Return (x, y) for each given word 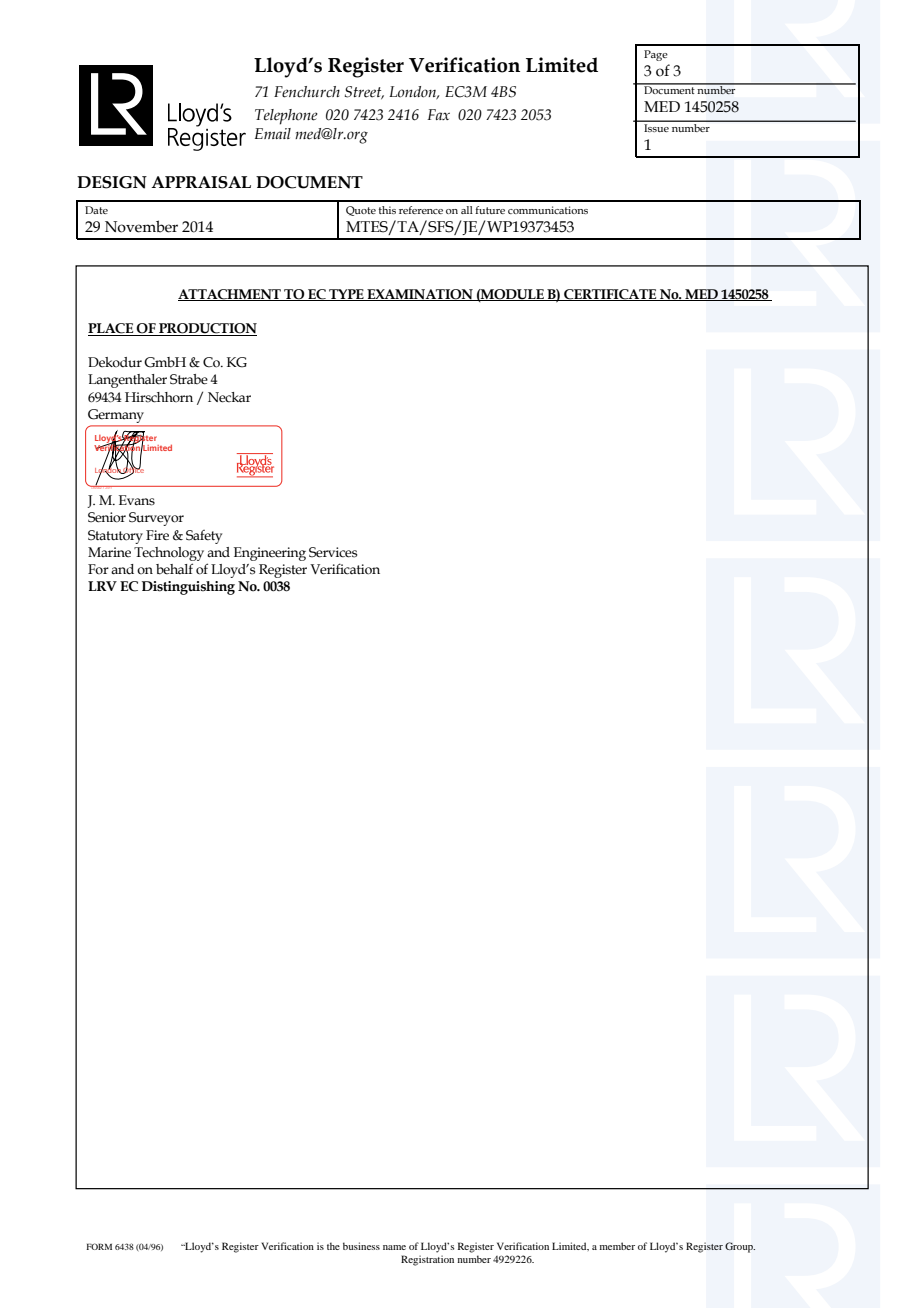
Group (740, 1247)
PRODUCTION (207, 329)
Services (333, 552)
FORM (99, 1246)
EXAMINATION (420, 295)
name (394, 1247)
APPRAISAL (201, 182)
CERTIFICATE (610, 295)
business (361, 1246)
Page (656, 55)
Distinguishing (188, 588)
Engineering (270, 554)
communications (548, 210)
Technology (169, 554)
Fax (438, 114)
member (617, 1246)
